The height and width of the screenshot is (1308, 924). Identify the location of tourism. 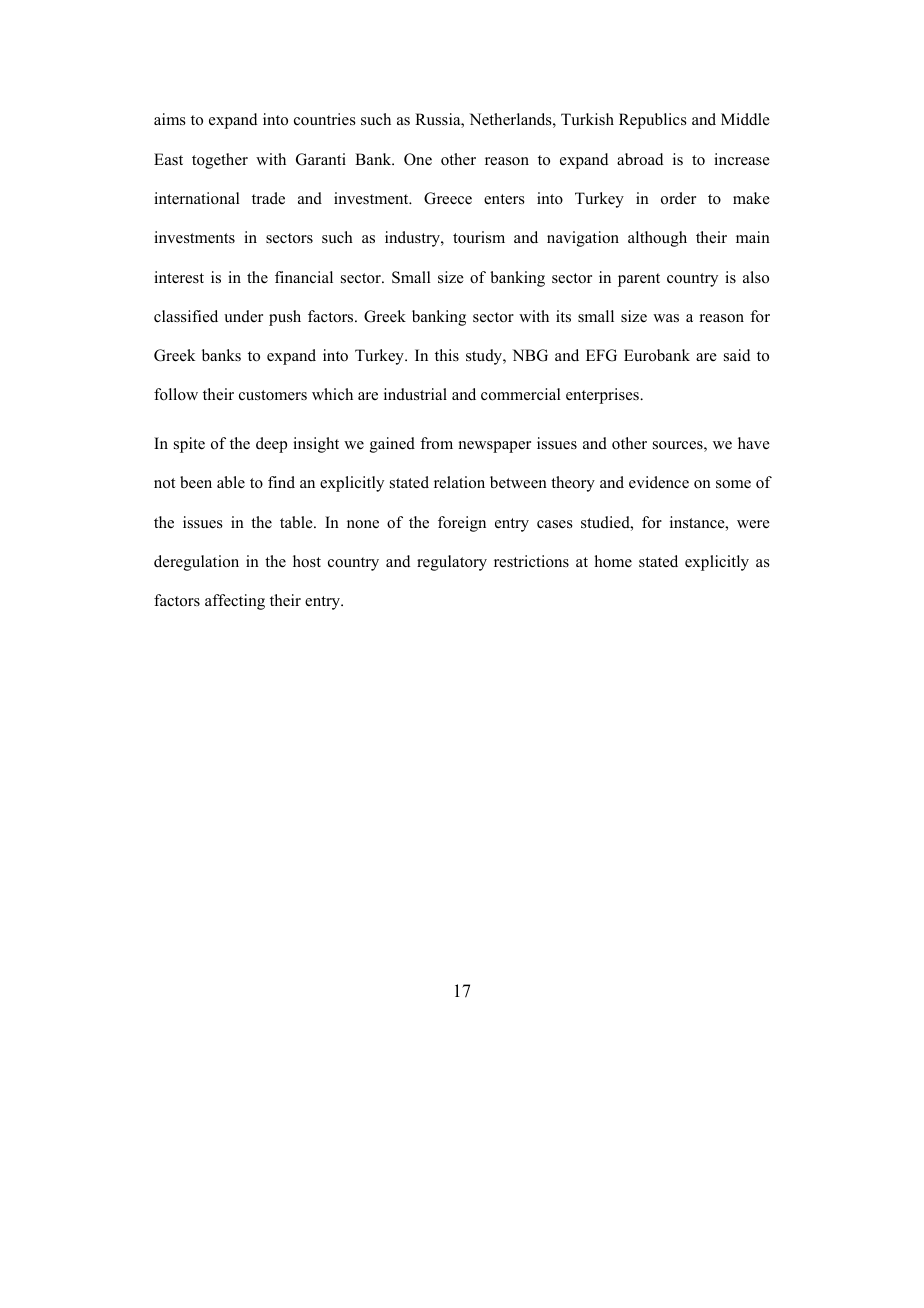
(479, 237).
